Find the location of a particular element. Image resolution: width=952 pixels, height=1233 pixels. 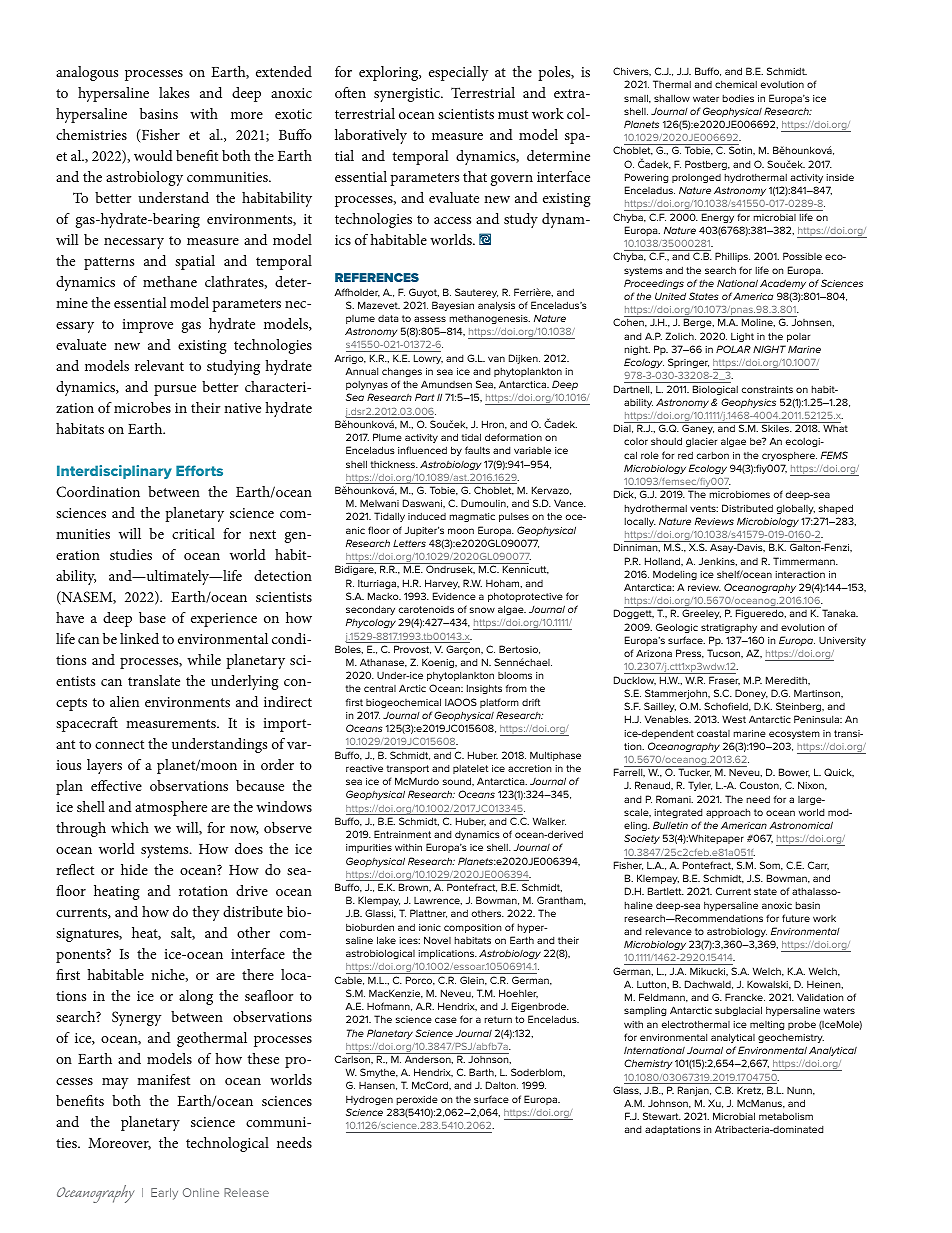

would is located at coordinates (153, 155).
